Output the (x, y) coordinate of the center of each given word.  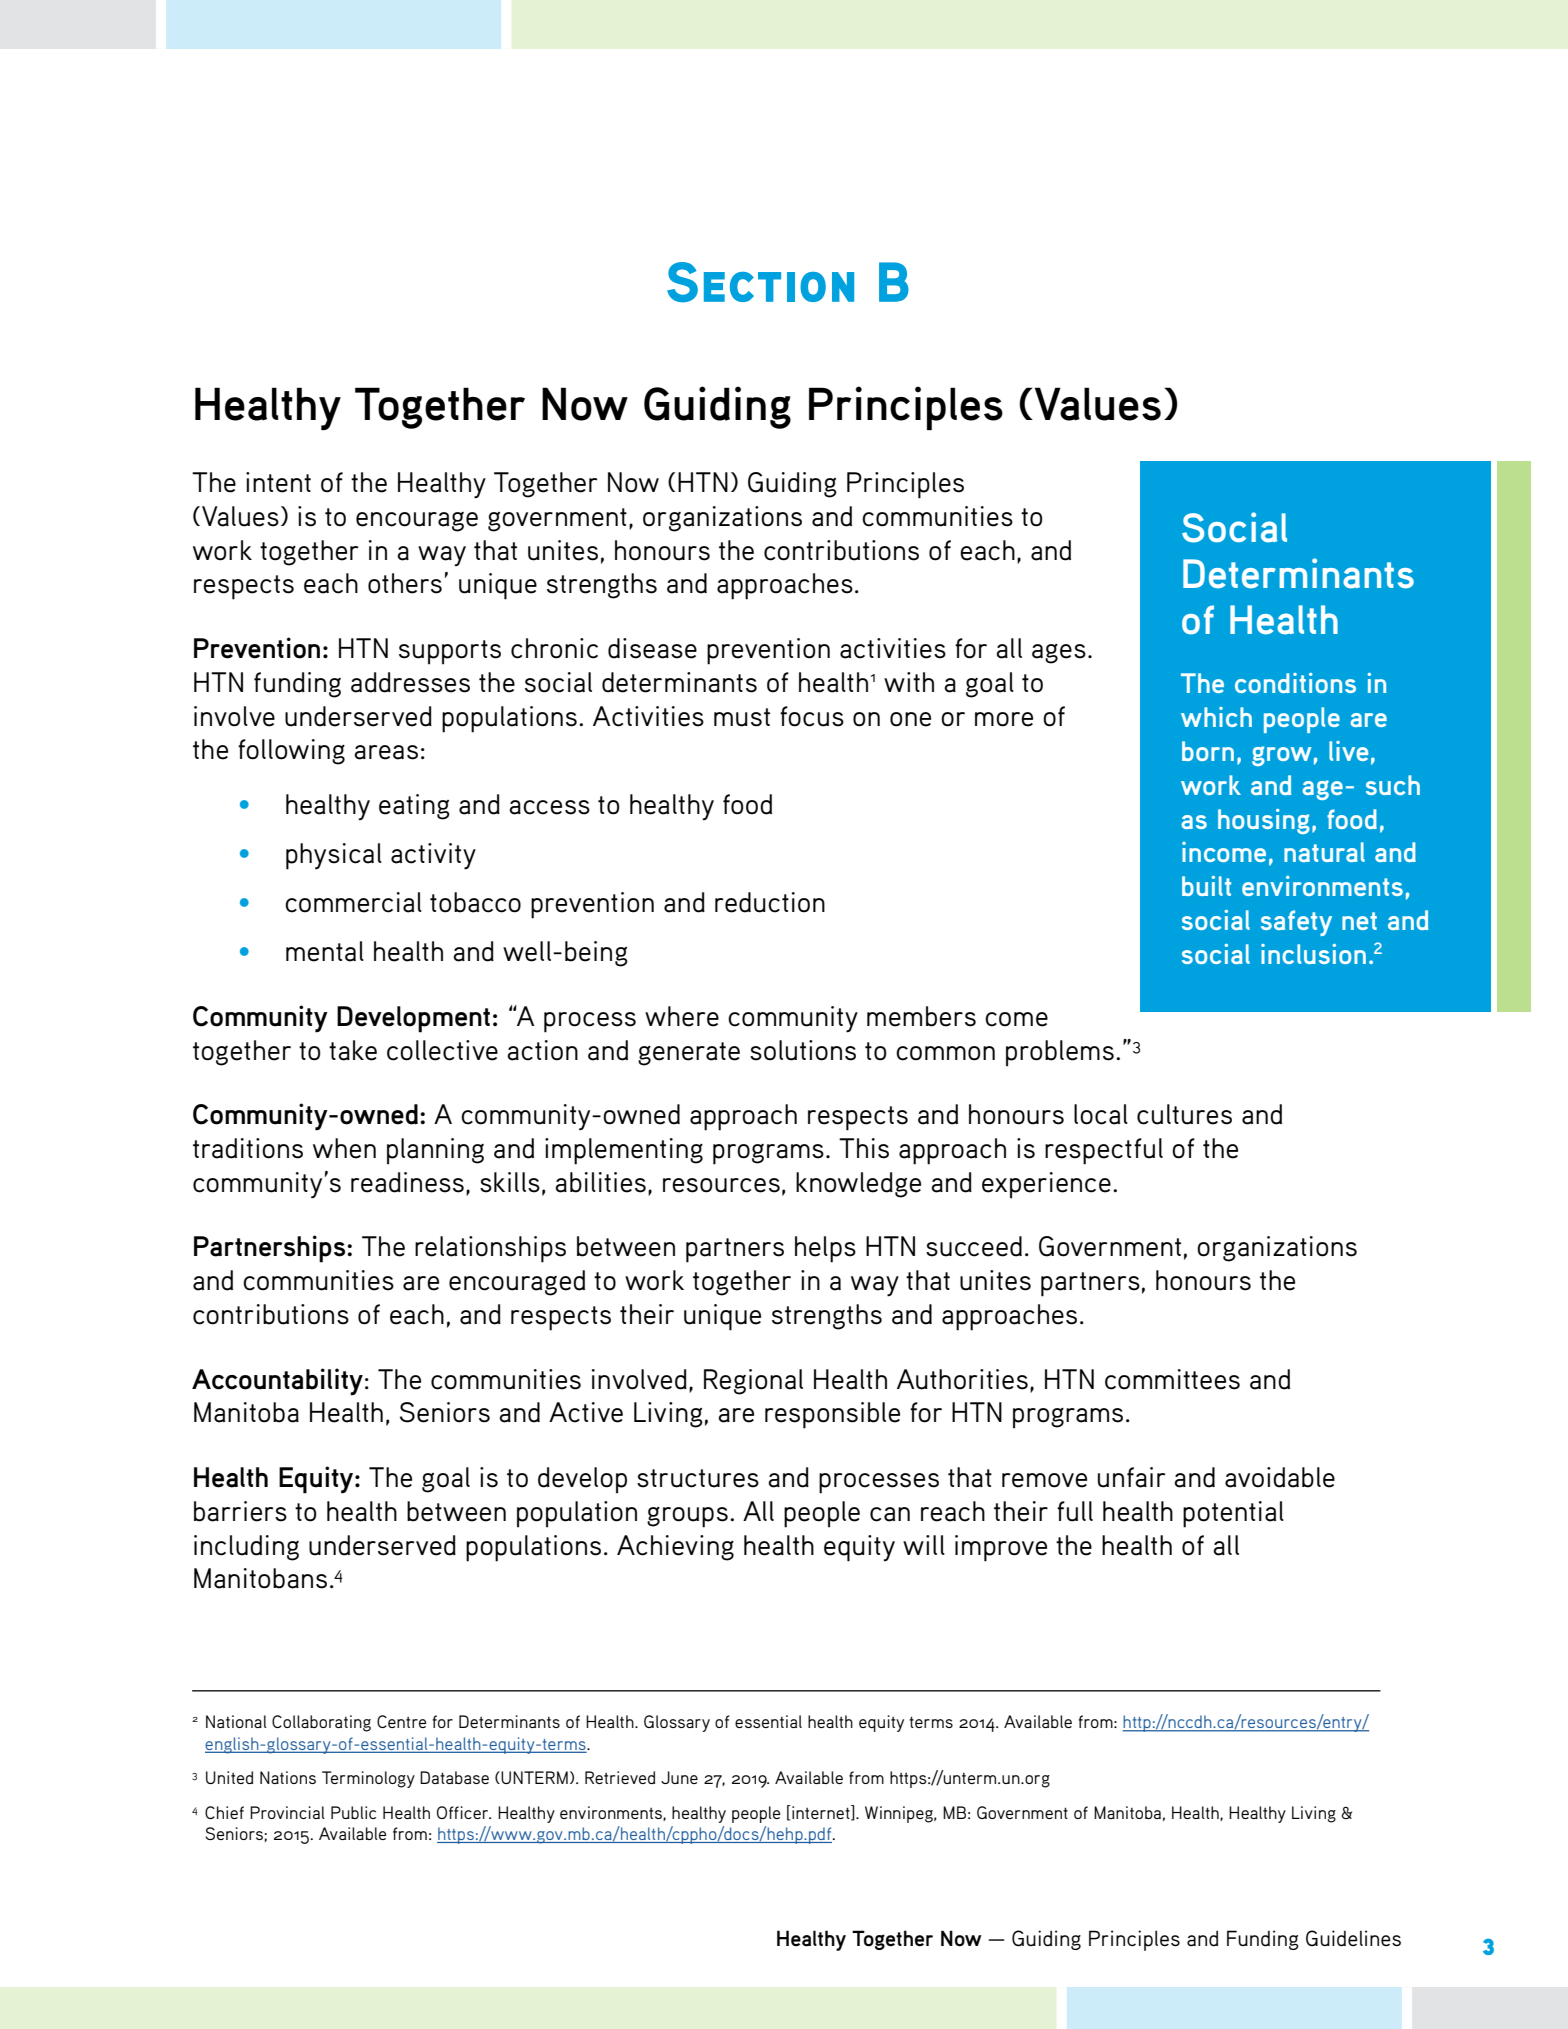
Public (353, 1812)
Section (760, 282)
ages (1059, 654)
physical (334, 856)
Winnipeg (900, 1814)
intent (278, 482)
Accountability (277, 1382)
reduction (770, 902)
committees (1172, 1379)
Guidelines (1353, 1938)
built (1206, 886)
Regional (753, 1382)
